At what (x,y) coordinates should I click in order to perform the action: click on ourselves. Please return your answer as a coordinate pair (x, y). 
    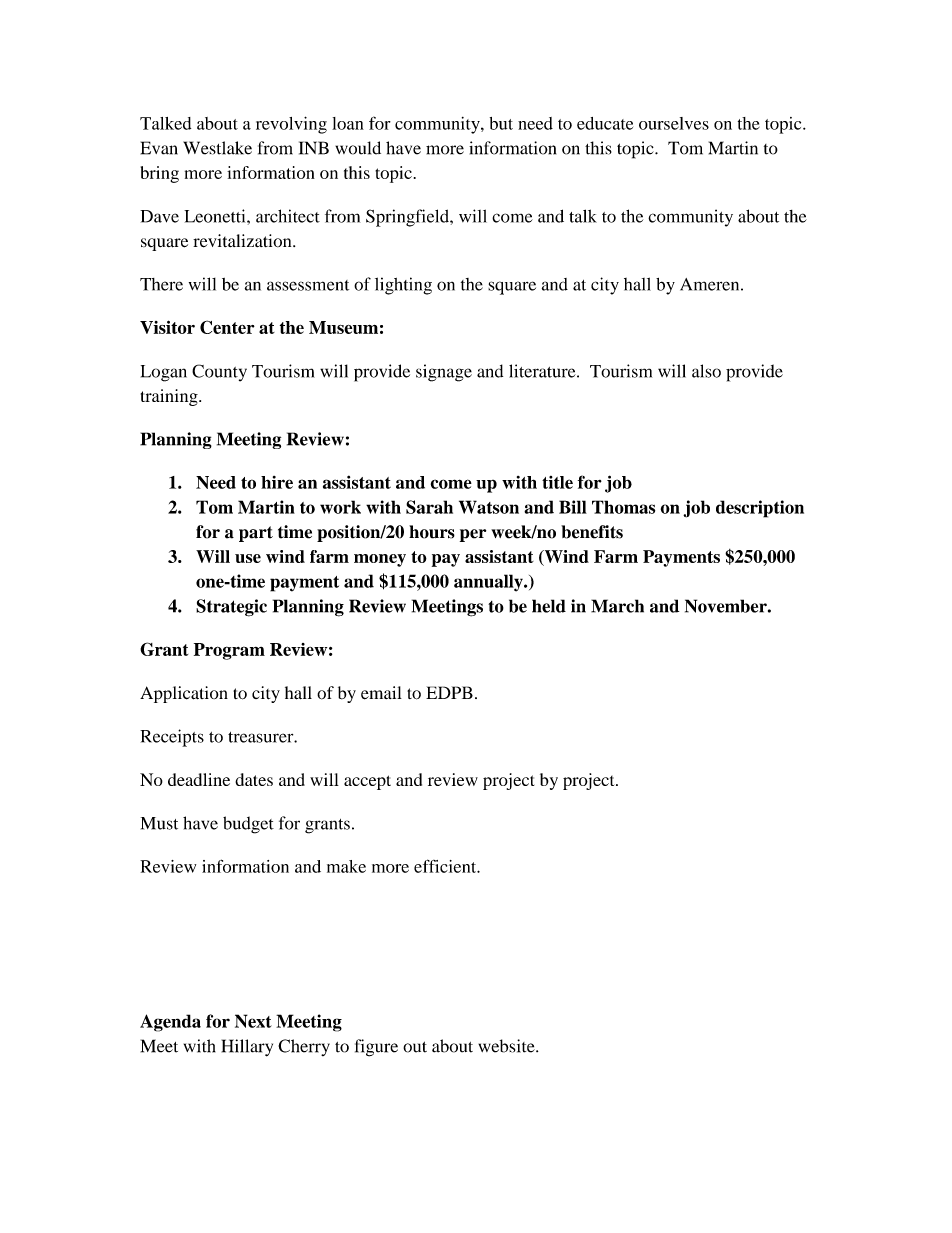
    Looking at the image, I should click on (674, 123).
